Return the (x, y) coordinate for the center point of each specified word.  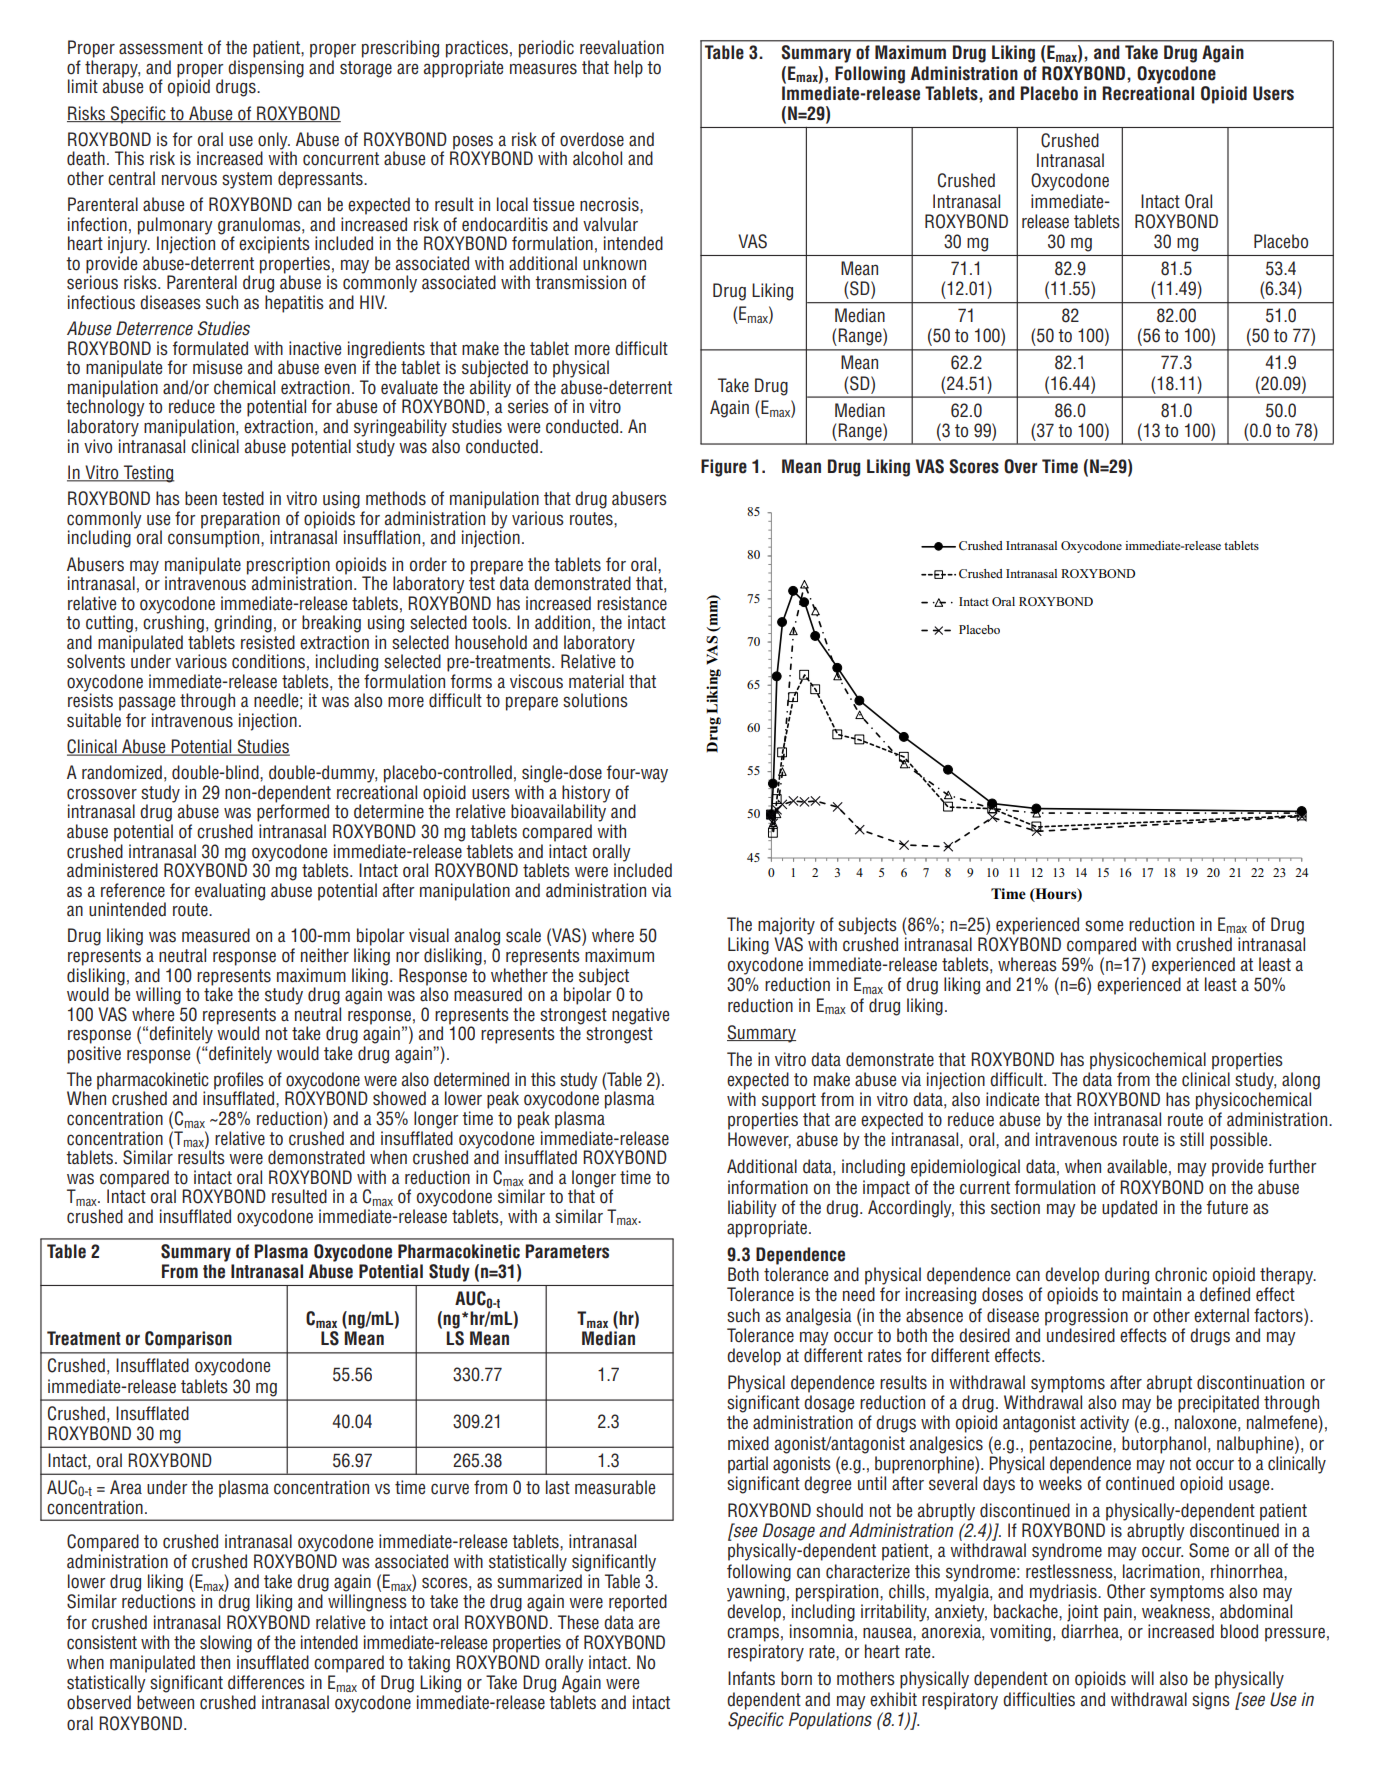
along (1301, 1081)
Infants (751, 1678)
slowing (226, 1644)
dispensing (266, 69)
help (628, 69)
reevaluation (622, 47)
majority (786, 926)
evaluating (230, 892)
